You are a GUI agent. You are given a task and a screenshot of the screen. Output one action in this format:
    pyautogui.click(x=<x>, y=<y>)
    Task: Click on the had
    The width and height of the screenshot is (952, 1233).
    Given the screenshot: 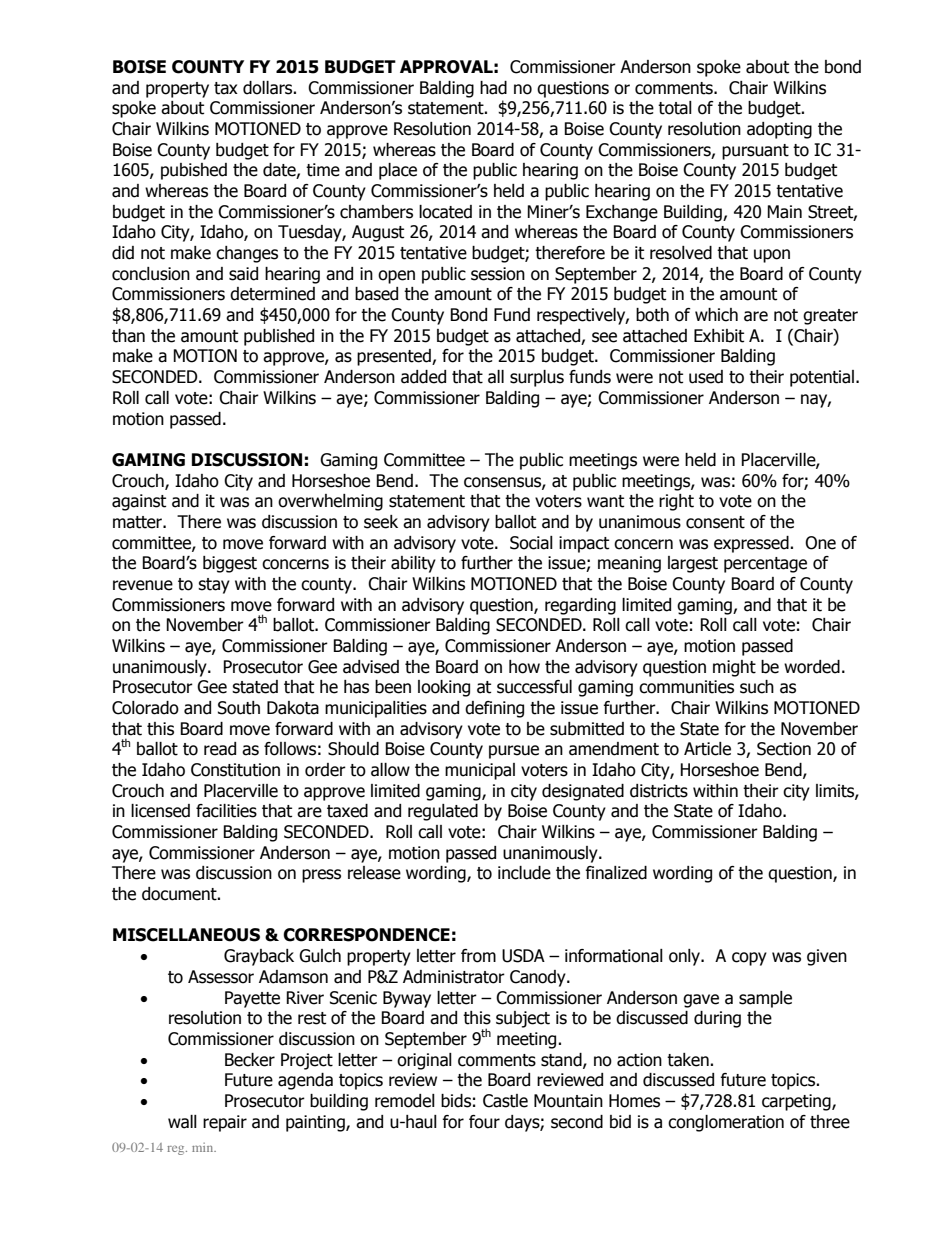 What is the action you would take?
    pyautogui.click(x=493, y=88)
